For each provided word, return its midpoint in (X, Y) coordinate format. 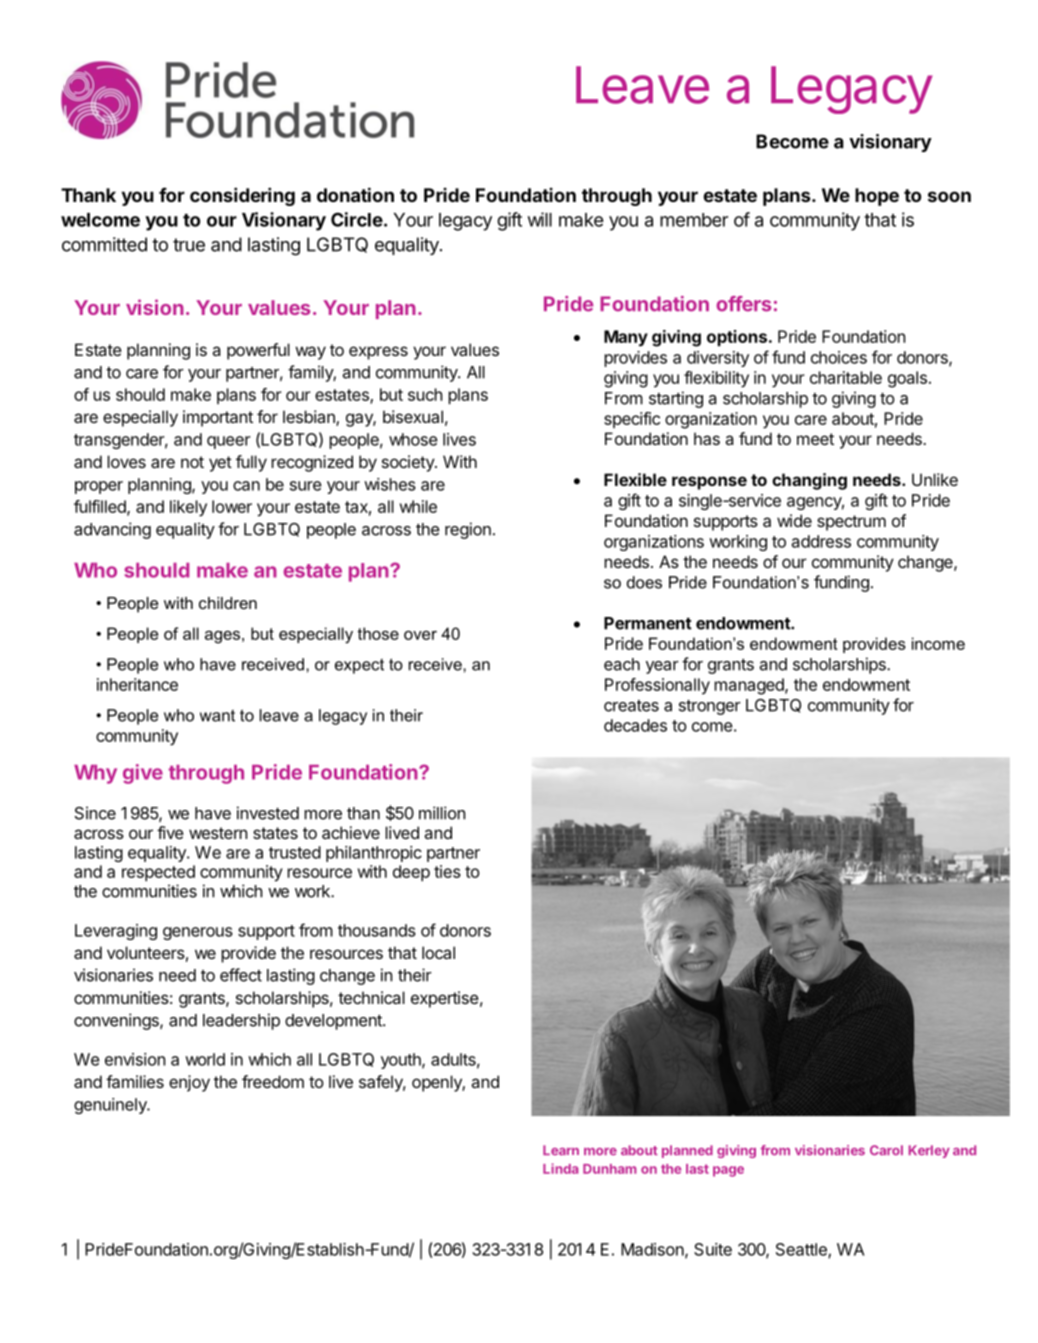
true (189, 245)
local (438, 952)
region (468, 530)
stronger (710, 707)
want (217, 716)
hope (877, 197)
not (192, 462)
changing (809, 481)
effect (241, 975)
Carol (886, 1150)
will (540, 219)
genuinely (111, 1106)
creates (631, 706)
